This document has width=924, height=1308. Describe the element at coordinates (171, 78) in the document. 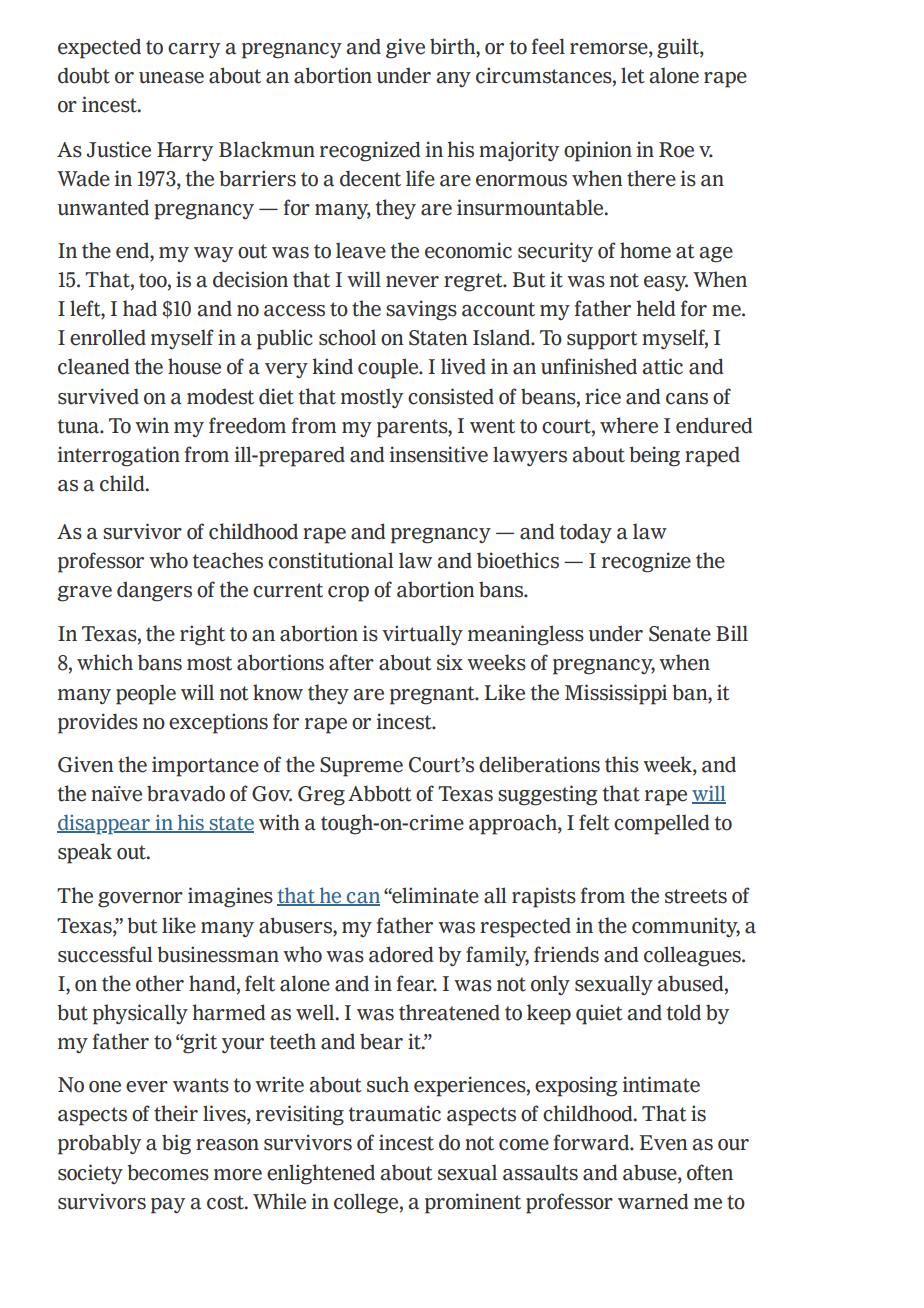

I see `unease` at that location.
